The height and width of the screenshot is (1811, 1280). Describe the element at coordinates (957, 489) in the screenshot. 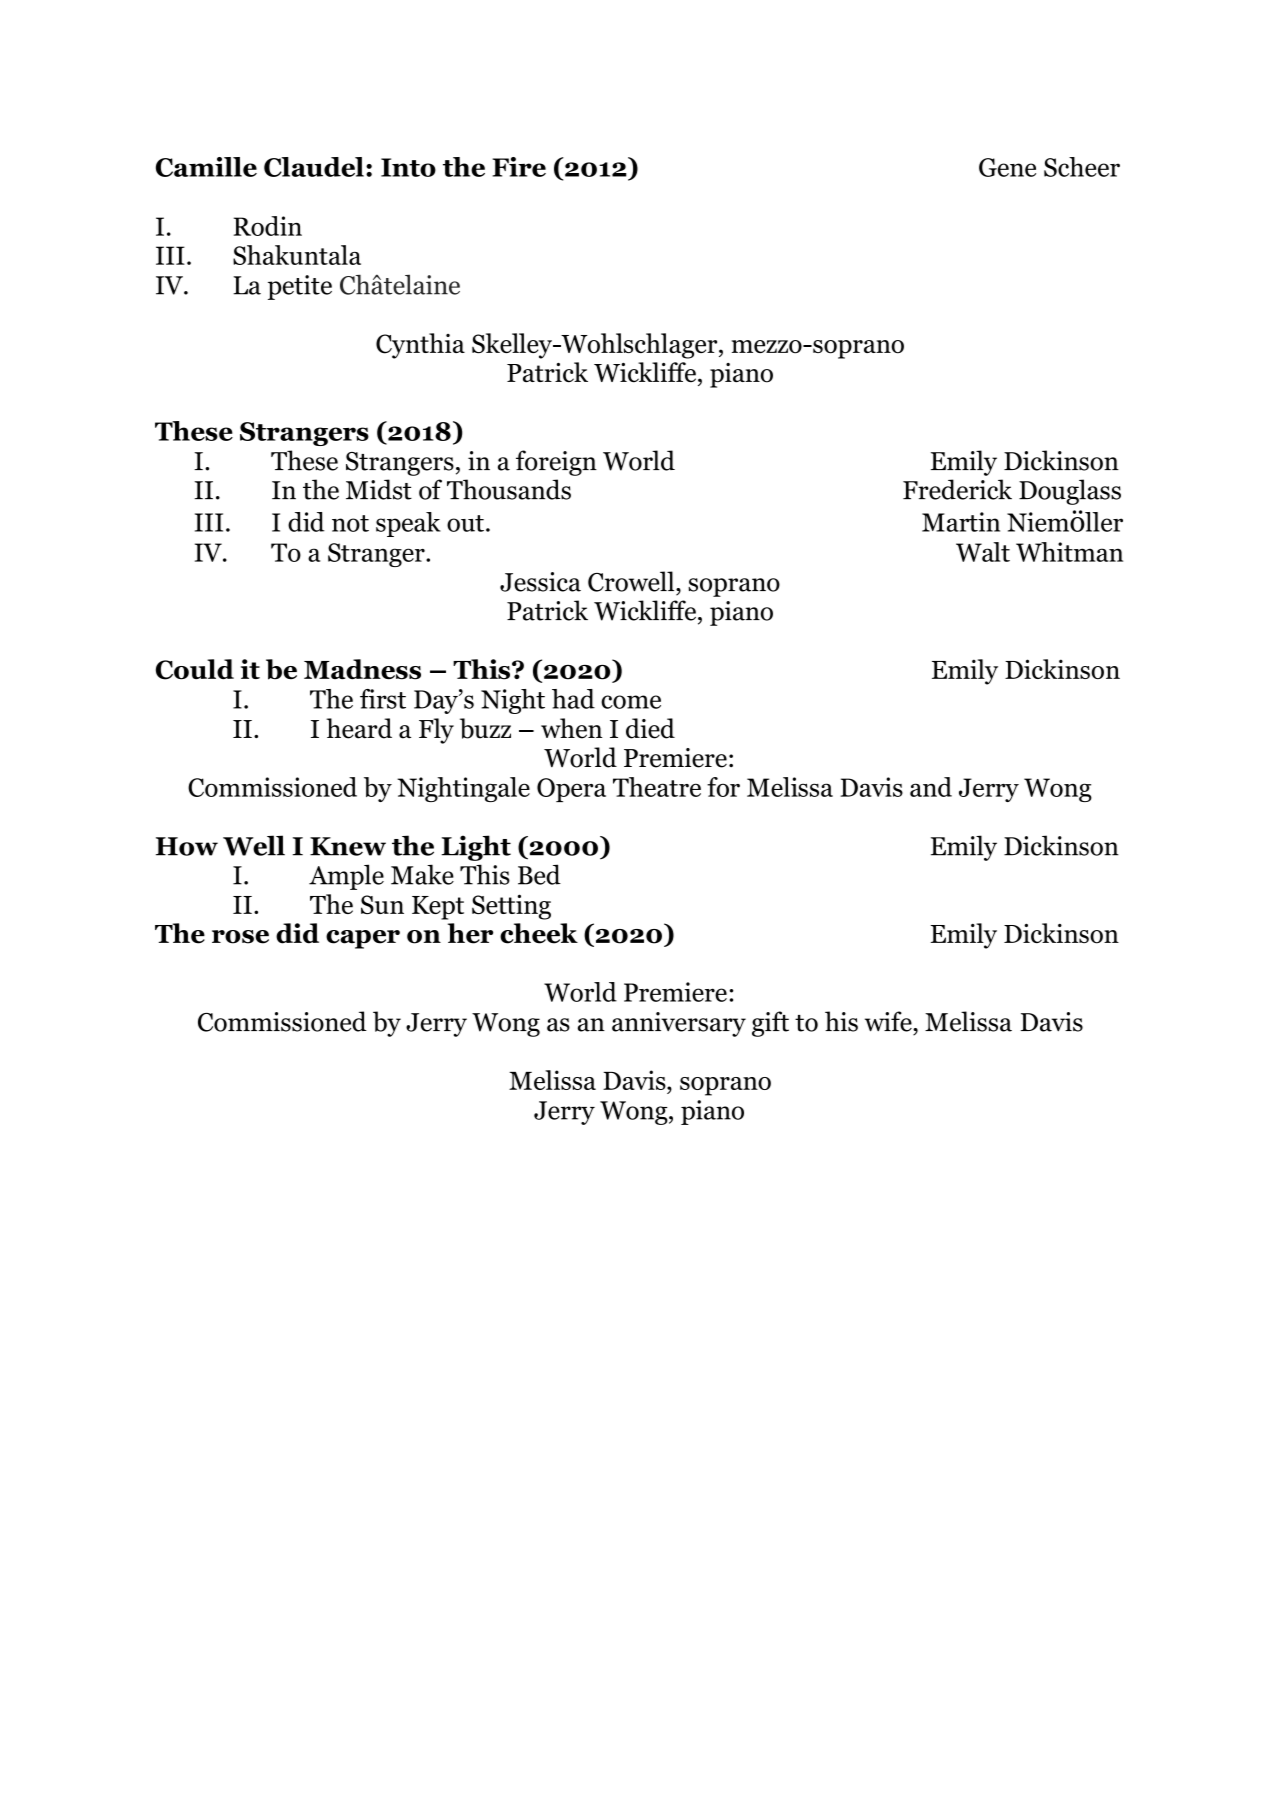

I see `Frederick` at that location.
